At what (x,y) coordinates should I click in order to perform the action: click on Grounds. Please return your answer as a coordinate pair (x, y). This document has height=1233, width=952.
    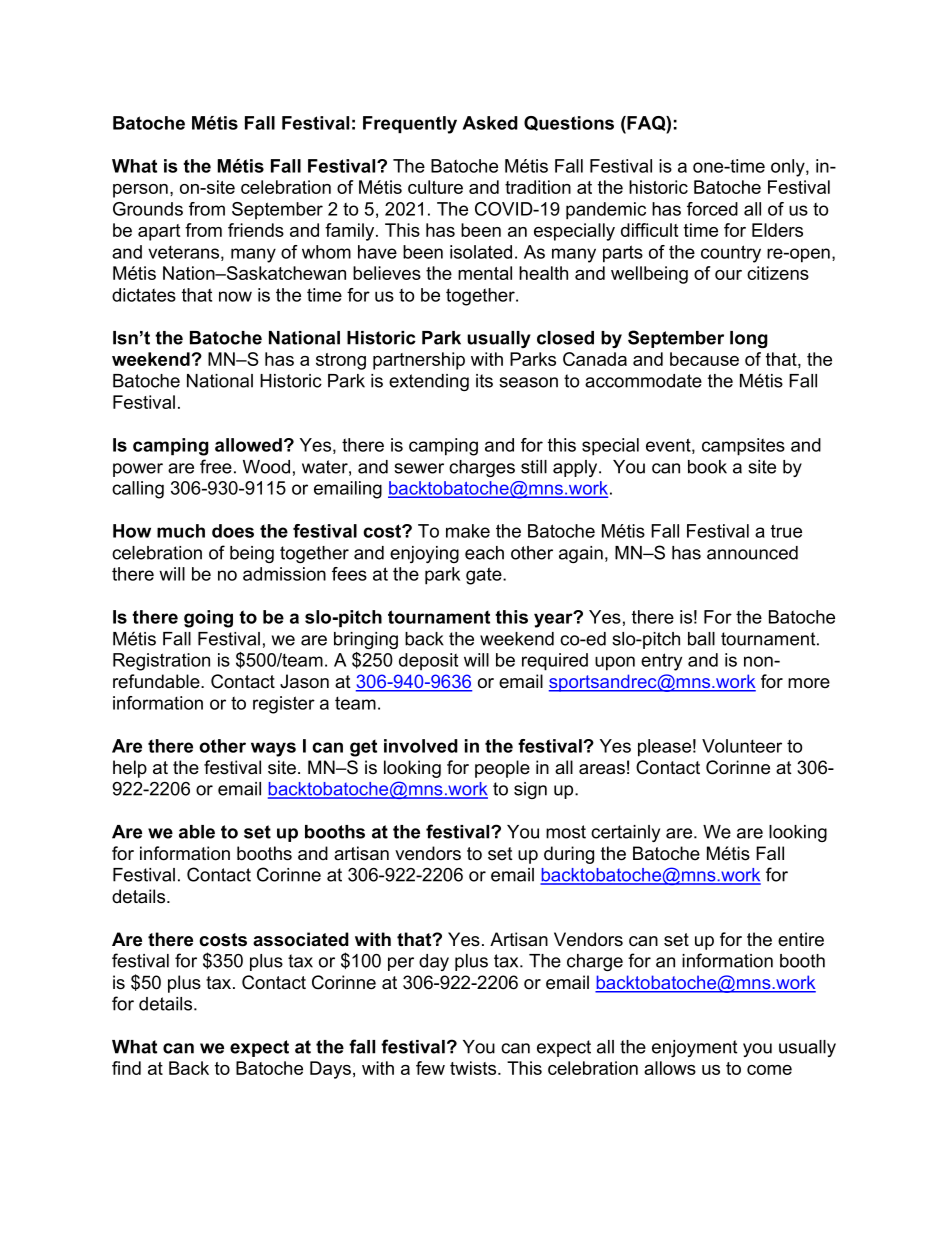
    Looking at the image, I should click on (148, 209).
